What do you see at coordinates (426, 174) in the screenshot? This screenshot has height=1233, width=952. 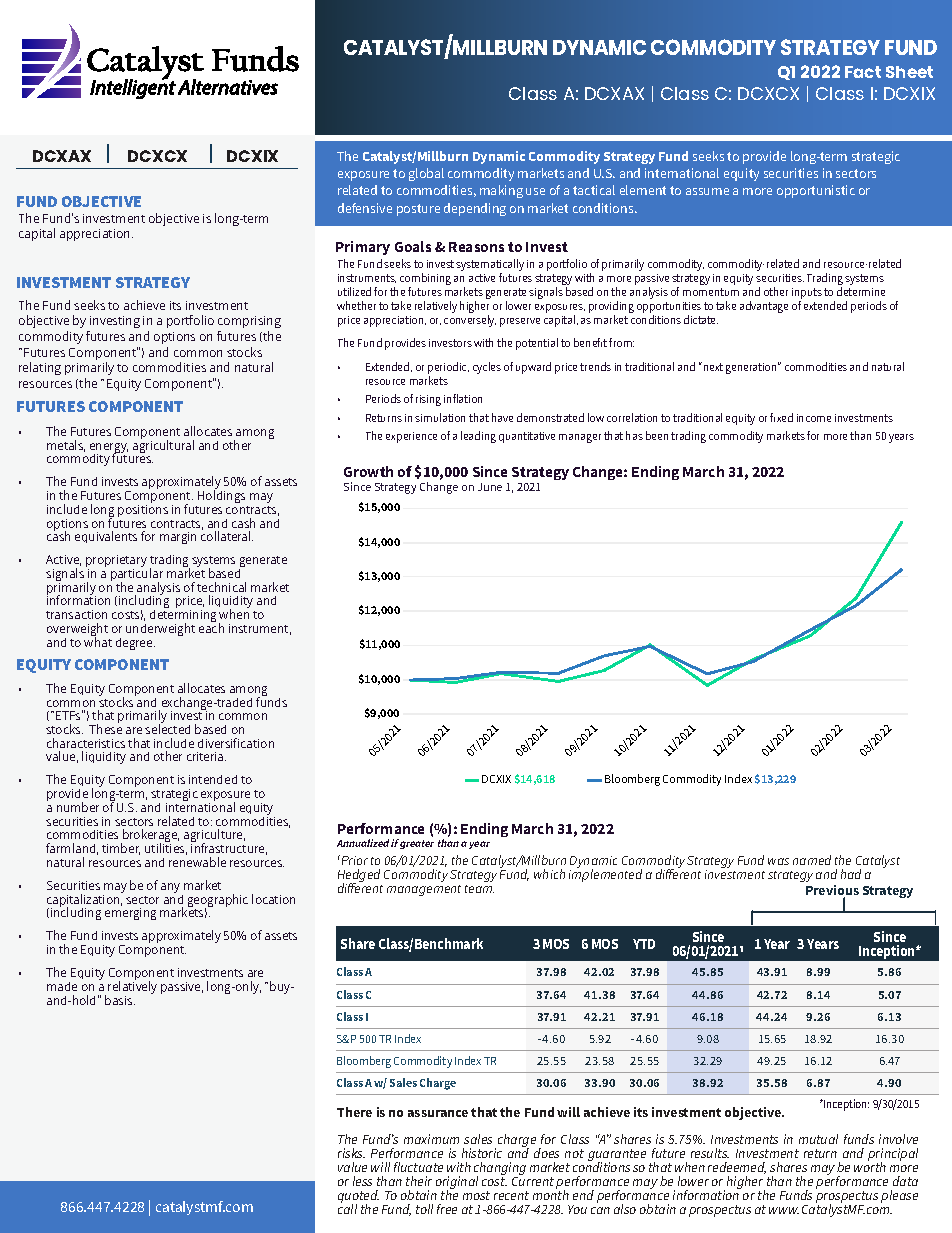 I see `global` at bounding box center [426, 174].
